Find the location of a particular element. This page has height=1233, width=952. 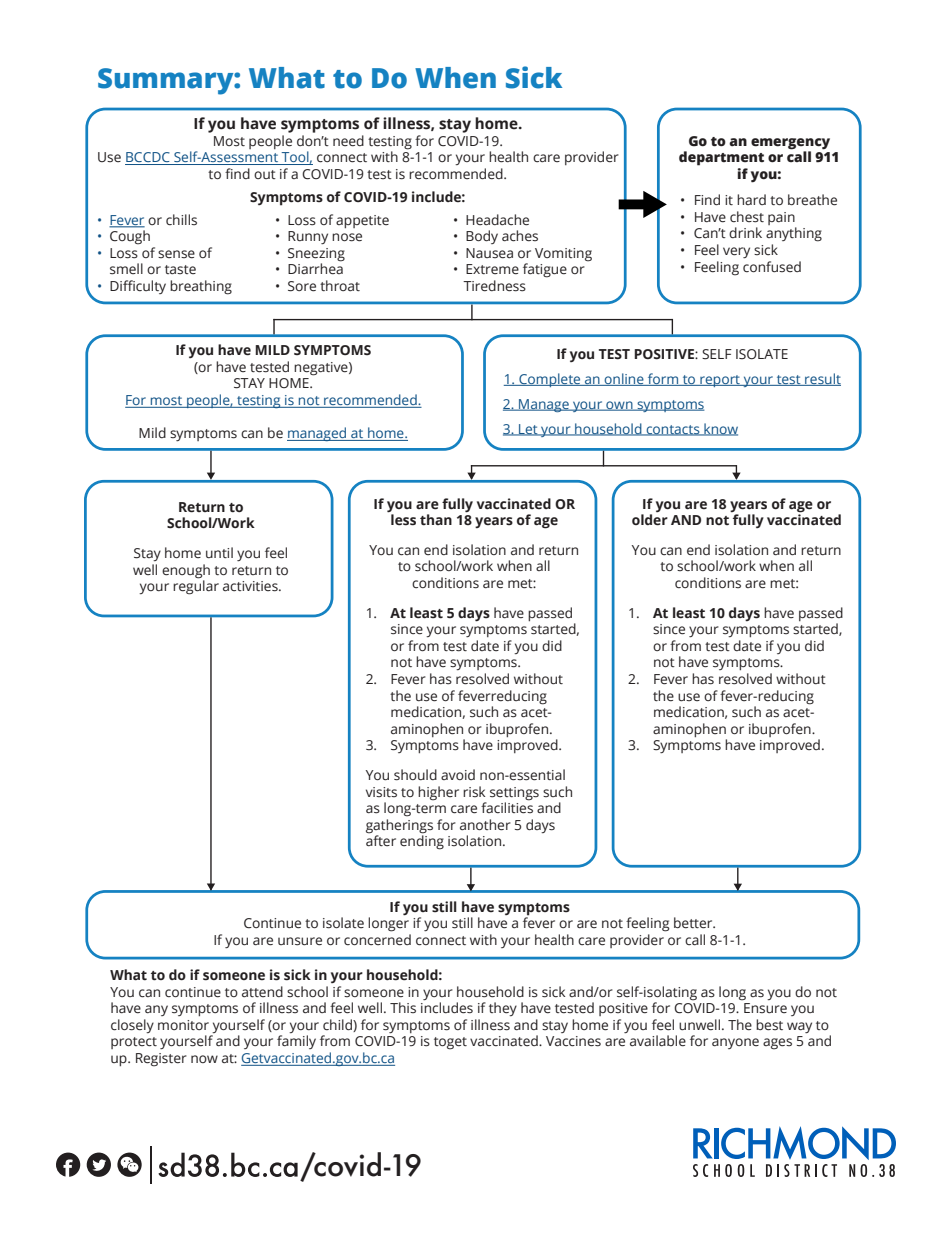

monitor is located at coordinates (183, 1025).
